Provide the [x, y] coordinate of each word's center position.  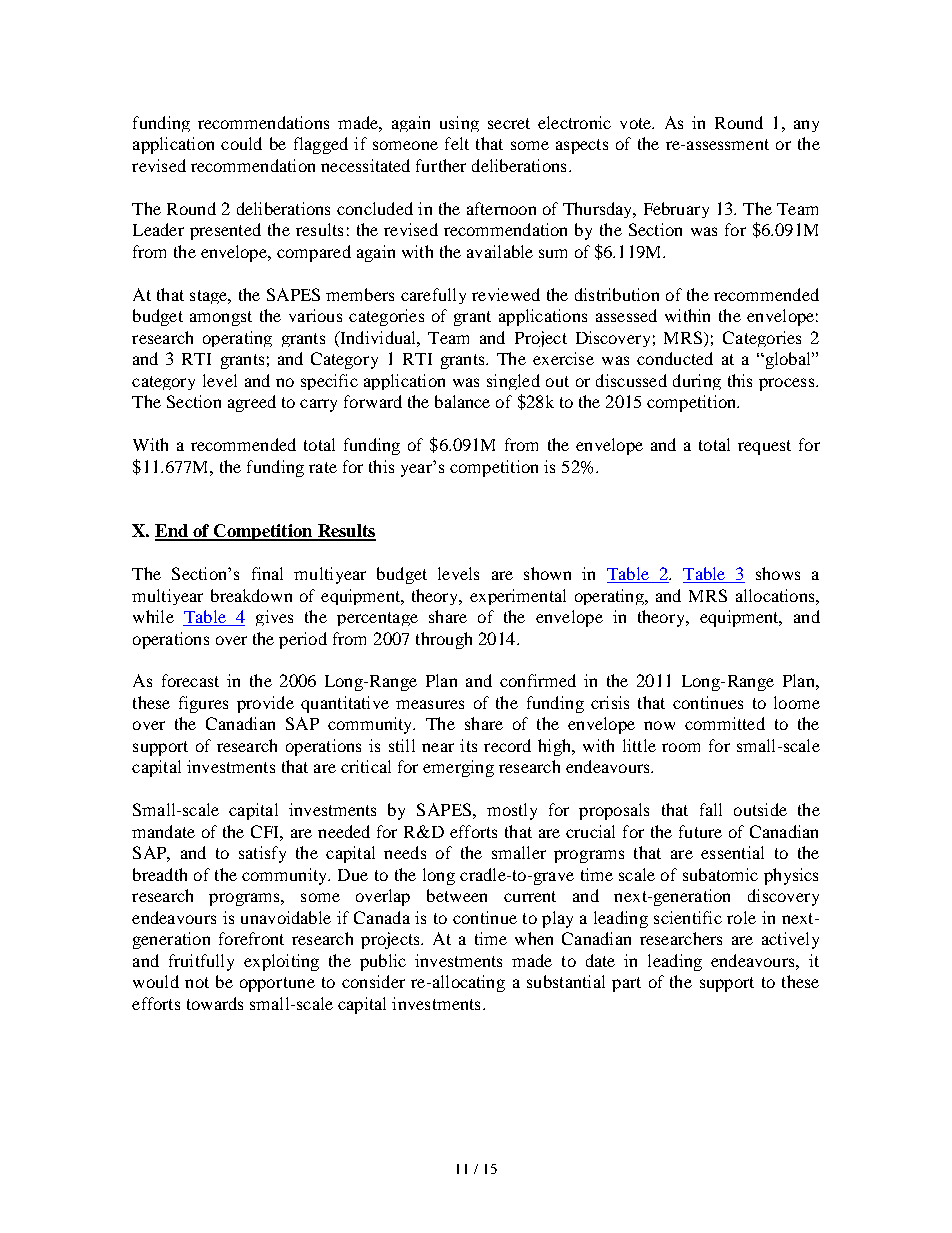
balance [462, 401]
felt [457, 143]
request [764, 447]
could [241, 143]
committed [725, 723]
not [197, 982]
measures [430, 704]
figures [203, 704]
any [806, 126]
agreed [252, 403]
